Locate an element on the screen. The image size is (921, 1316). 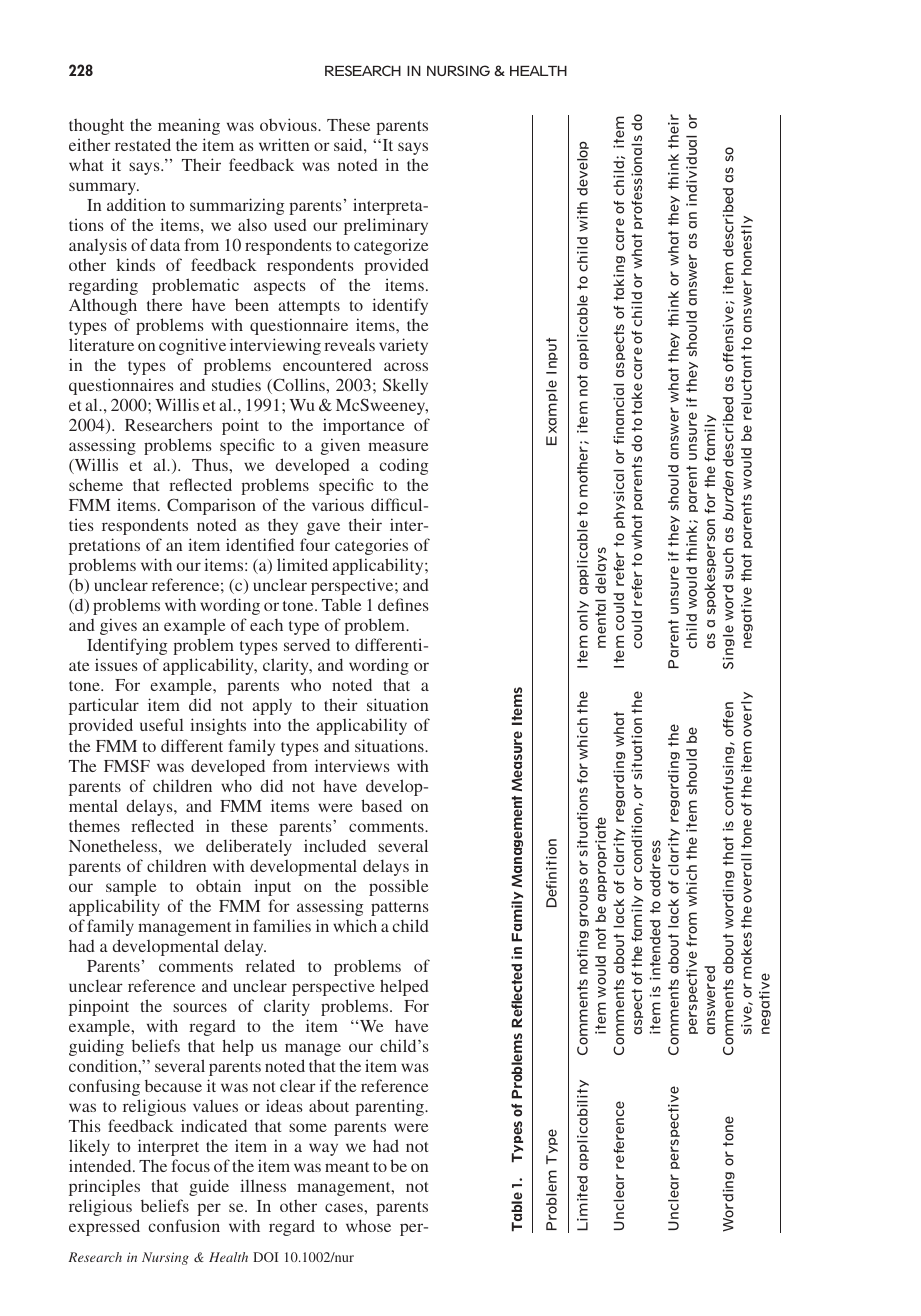
defines is located at coordinates (403, 604).
